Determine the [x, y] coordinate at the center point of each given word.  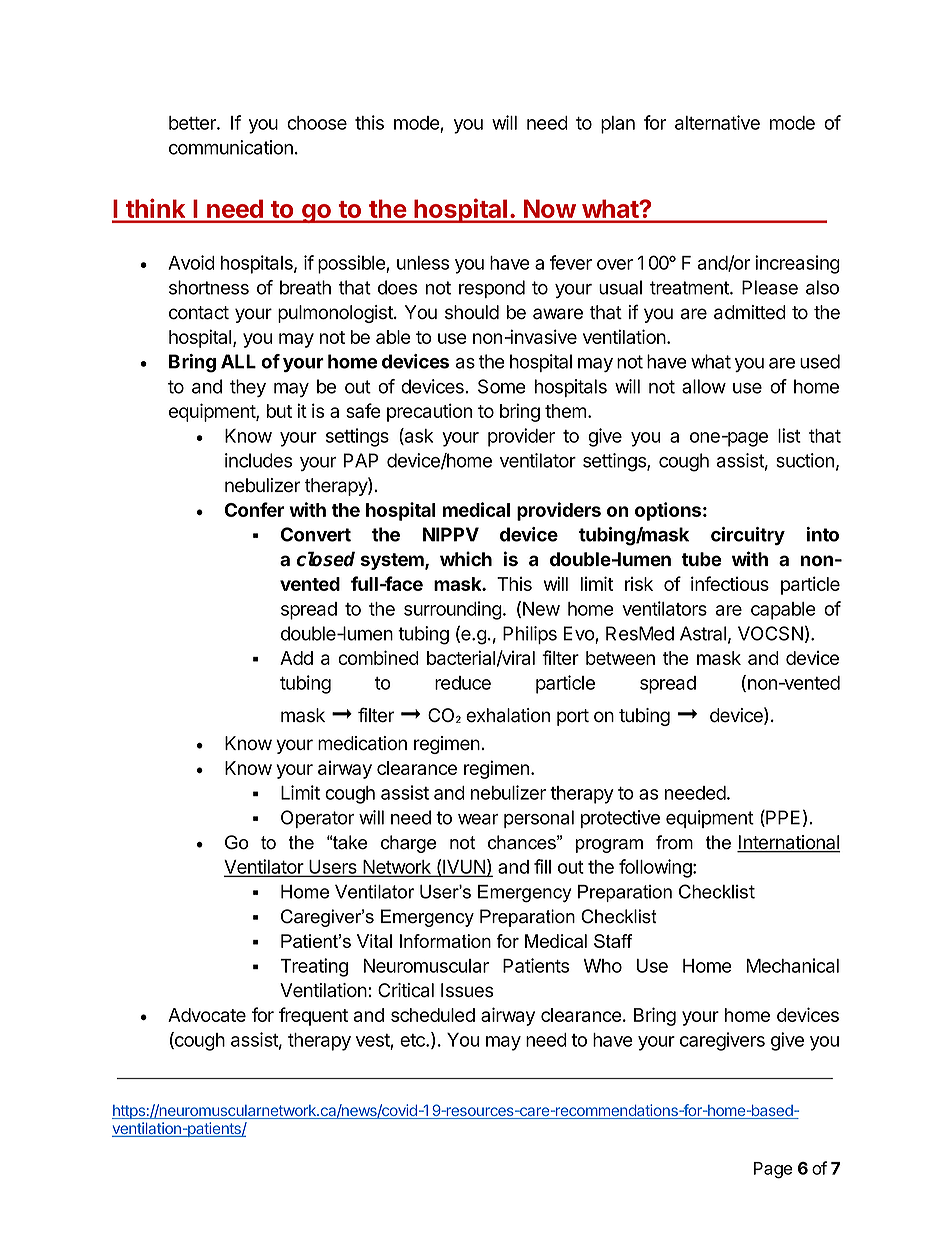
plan [618, 125]
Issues [467, 990]
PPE [782, 818]
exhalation [508, 715]
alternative [717, 122]
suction [805, 460]
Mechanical [793, 965]
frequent [313, 1016]
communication [231, 147]
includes [258, 460]
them [566, 411]
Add [296, 658]
